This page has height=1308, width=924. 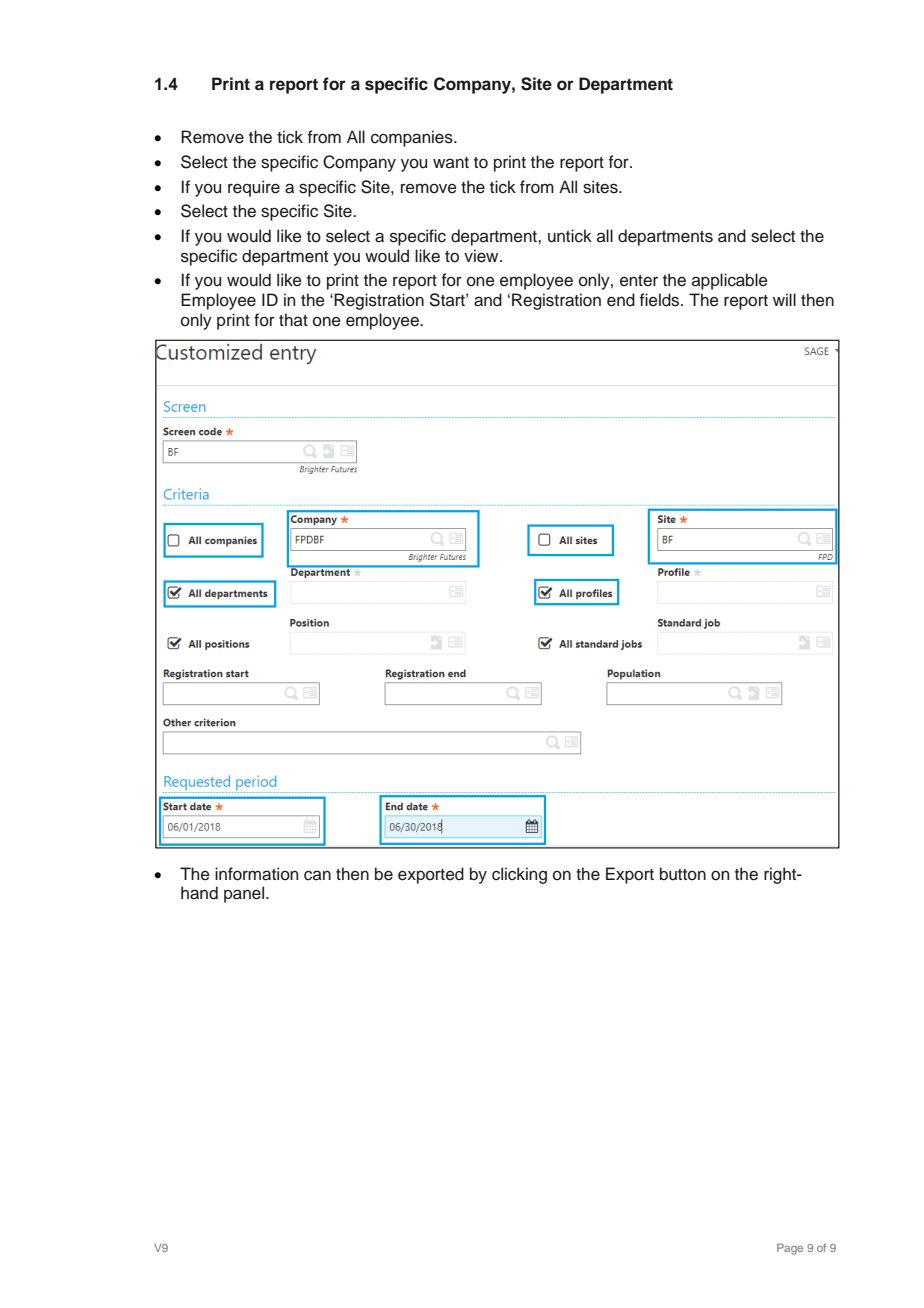 What do you see at coordinates (254, 188) in the page?
I see `require` at bounding box center [254, 188].
